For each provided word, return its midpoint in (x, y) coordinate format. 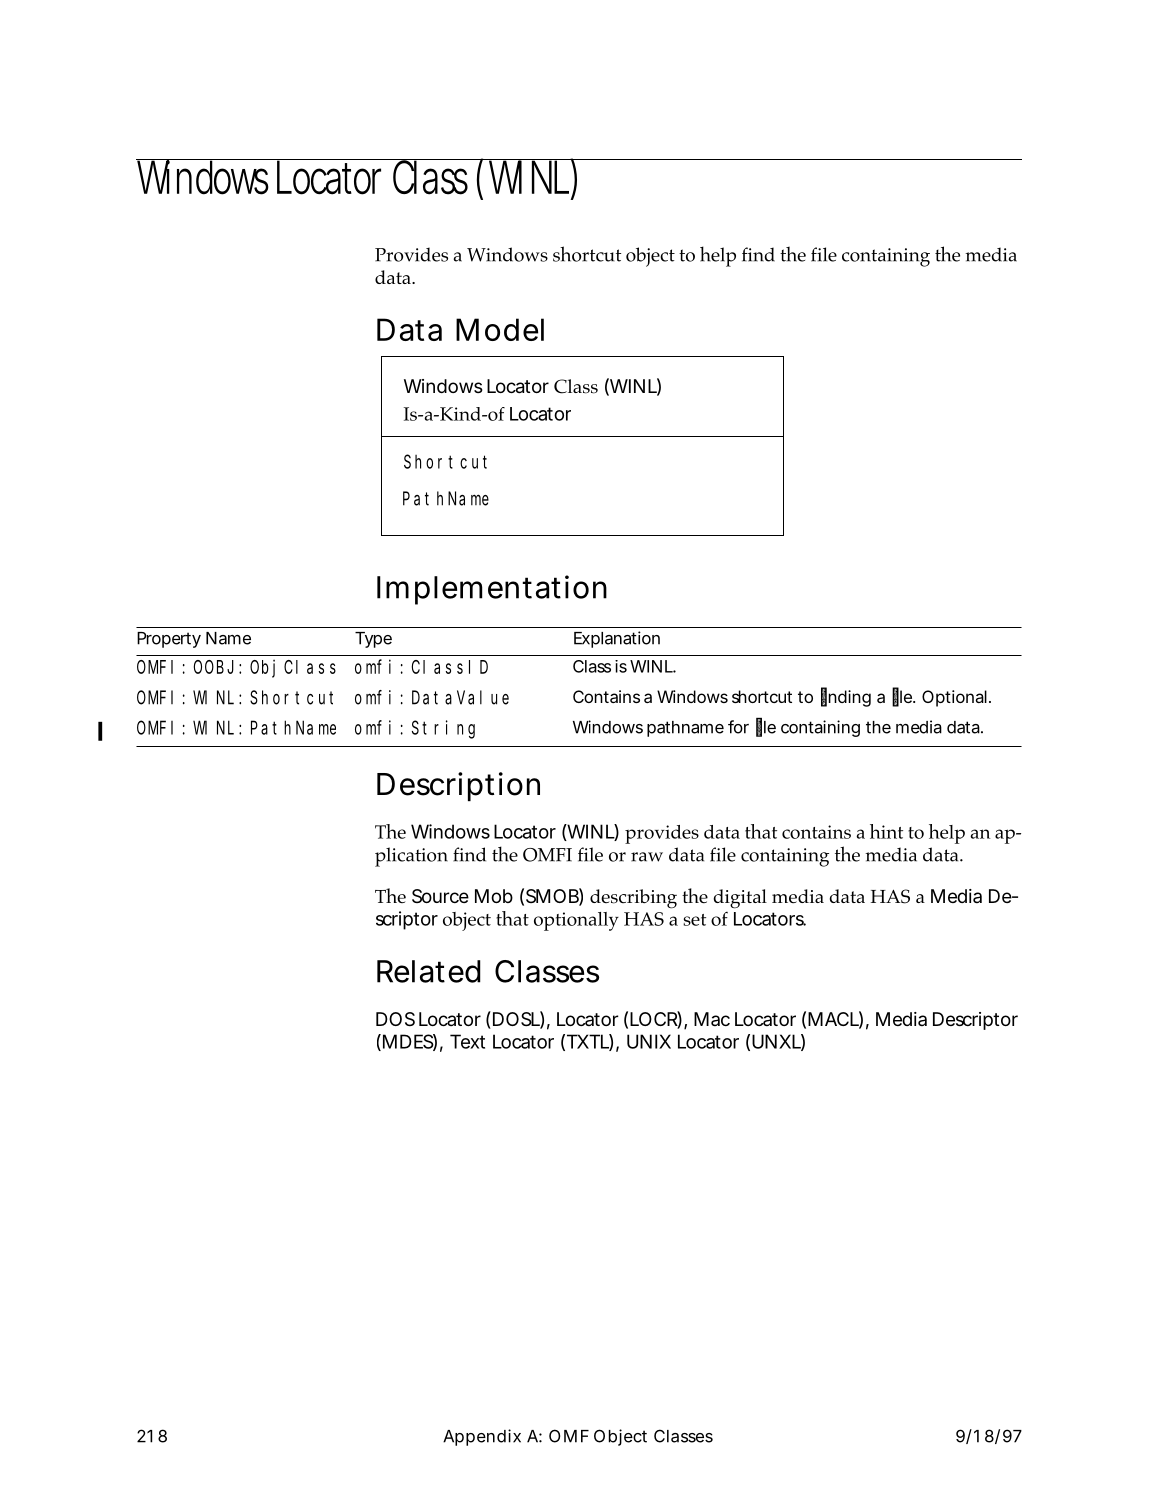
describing (633, 899)
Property (169, 640)
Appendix (482, 1437)
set (694, 920)
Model (500, 329)
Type (373, 640)
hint (886, 831)
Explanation (617, 639)
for (738, 727)
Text (467, 1041)
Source (440, 896)
